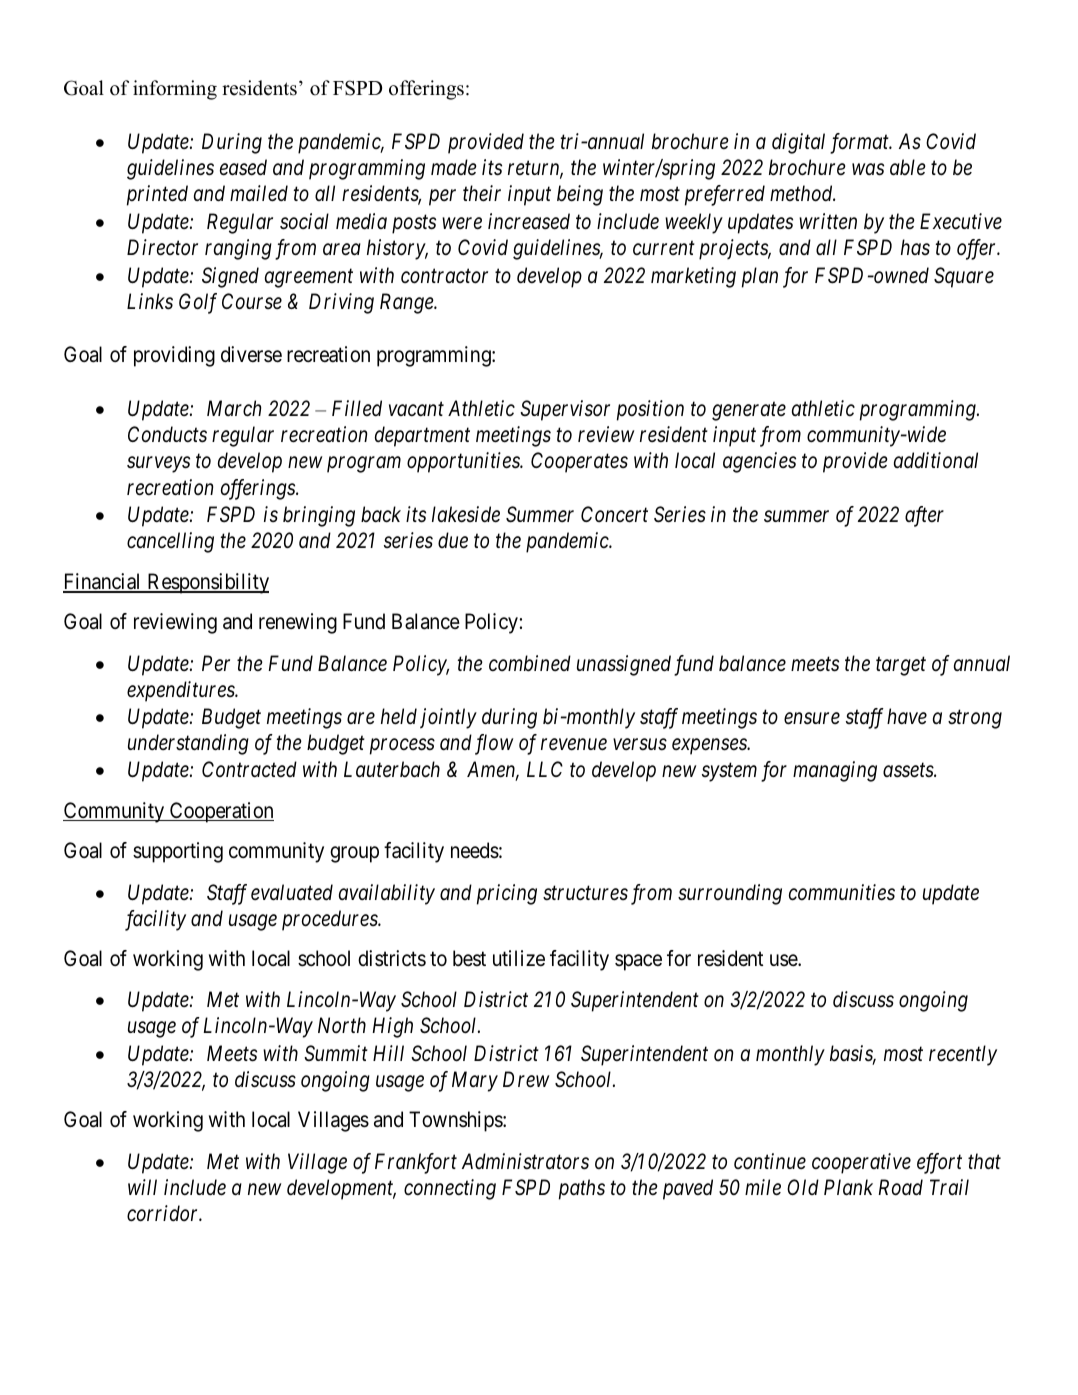 The image size is (1078, 1395). What do you see at coordinates (142, 1187) in the screenshot?
I see `will` at bounding box center [142, 1187].
